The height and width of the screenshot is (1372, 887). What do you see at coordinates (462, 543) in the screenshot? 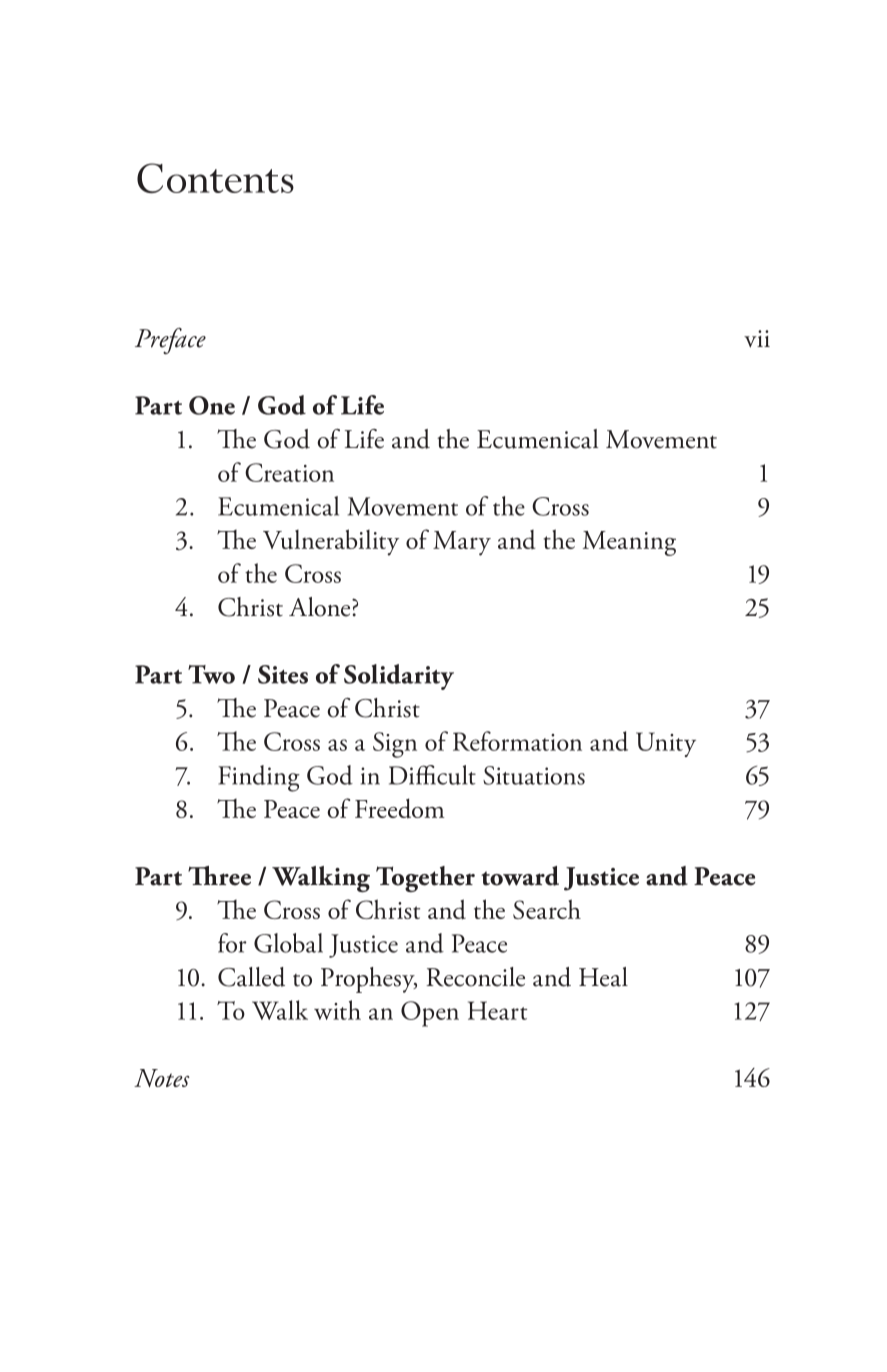
I see `Mary` at bounding box center [462, 543].
